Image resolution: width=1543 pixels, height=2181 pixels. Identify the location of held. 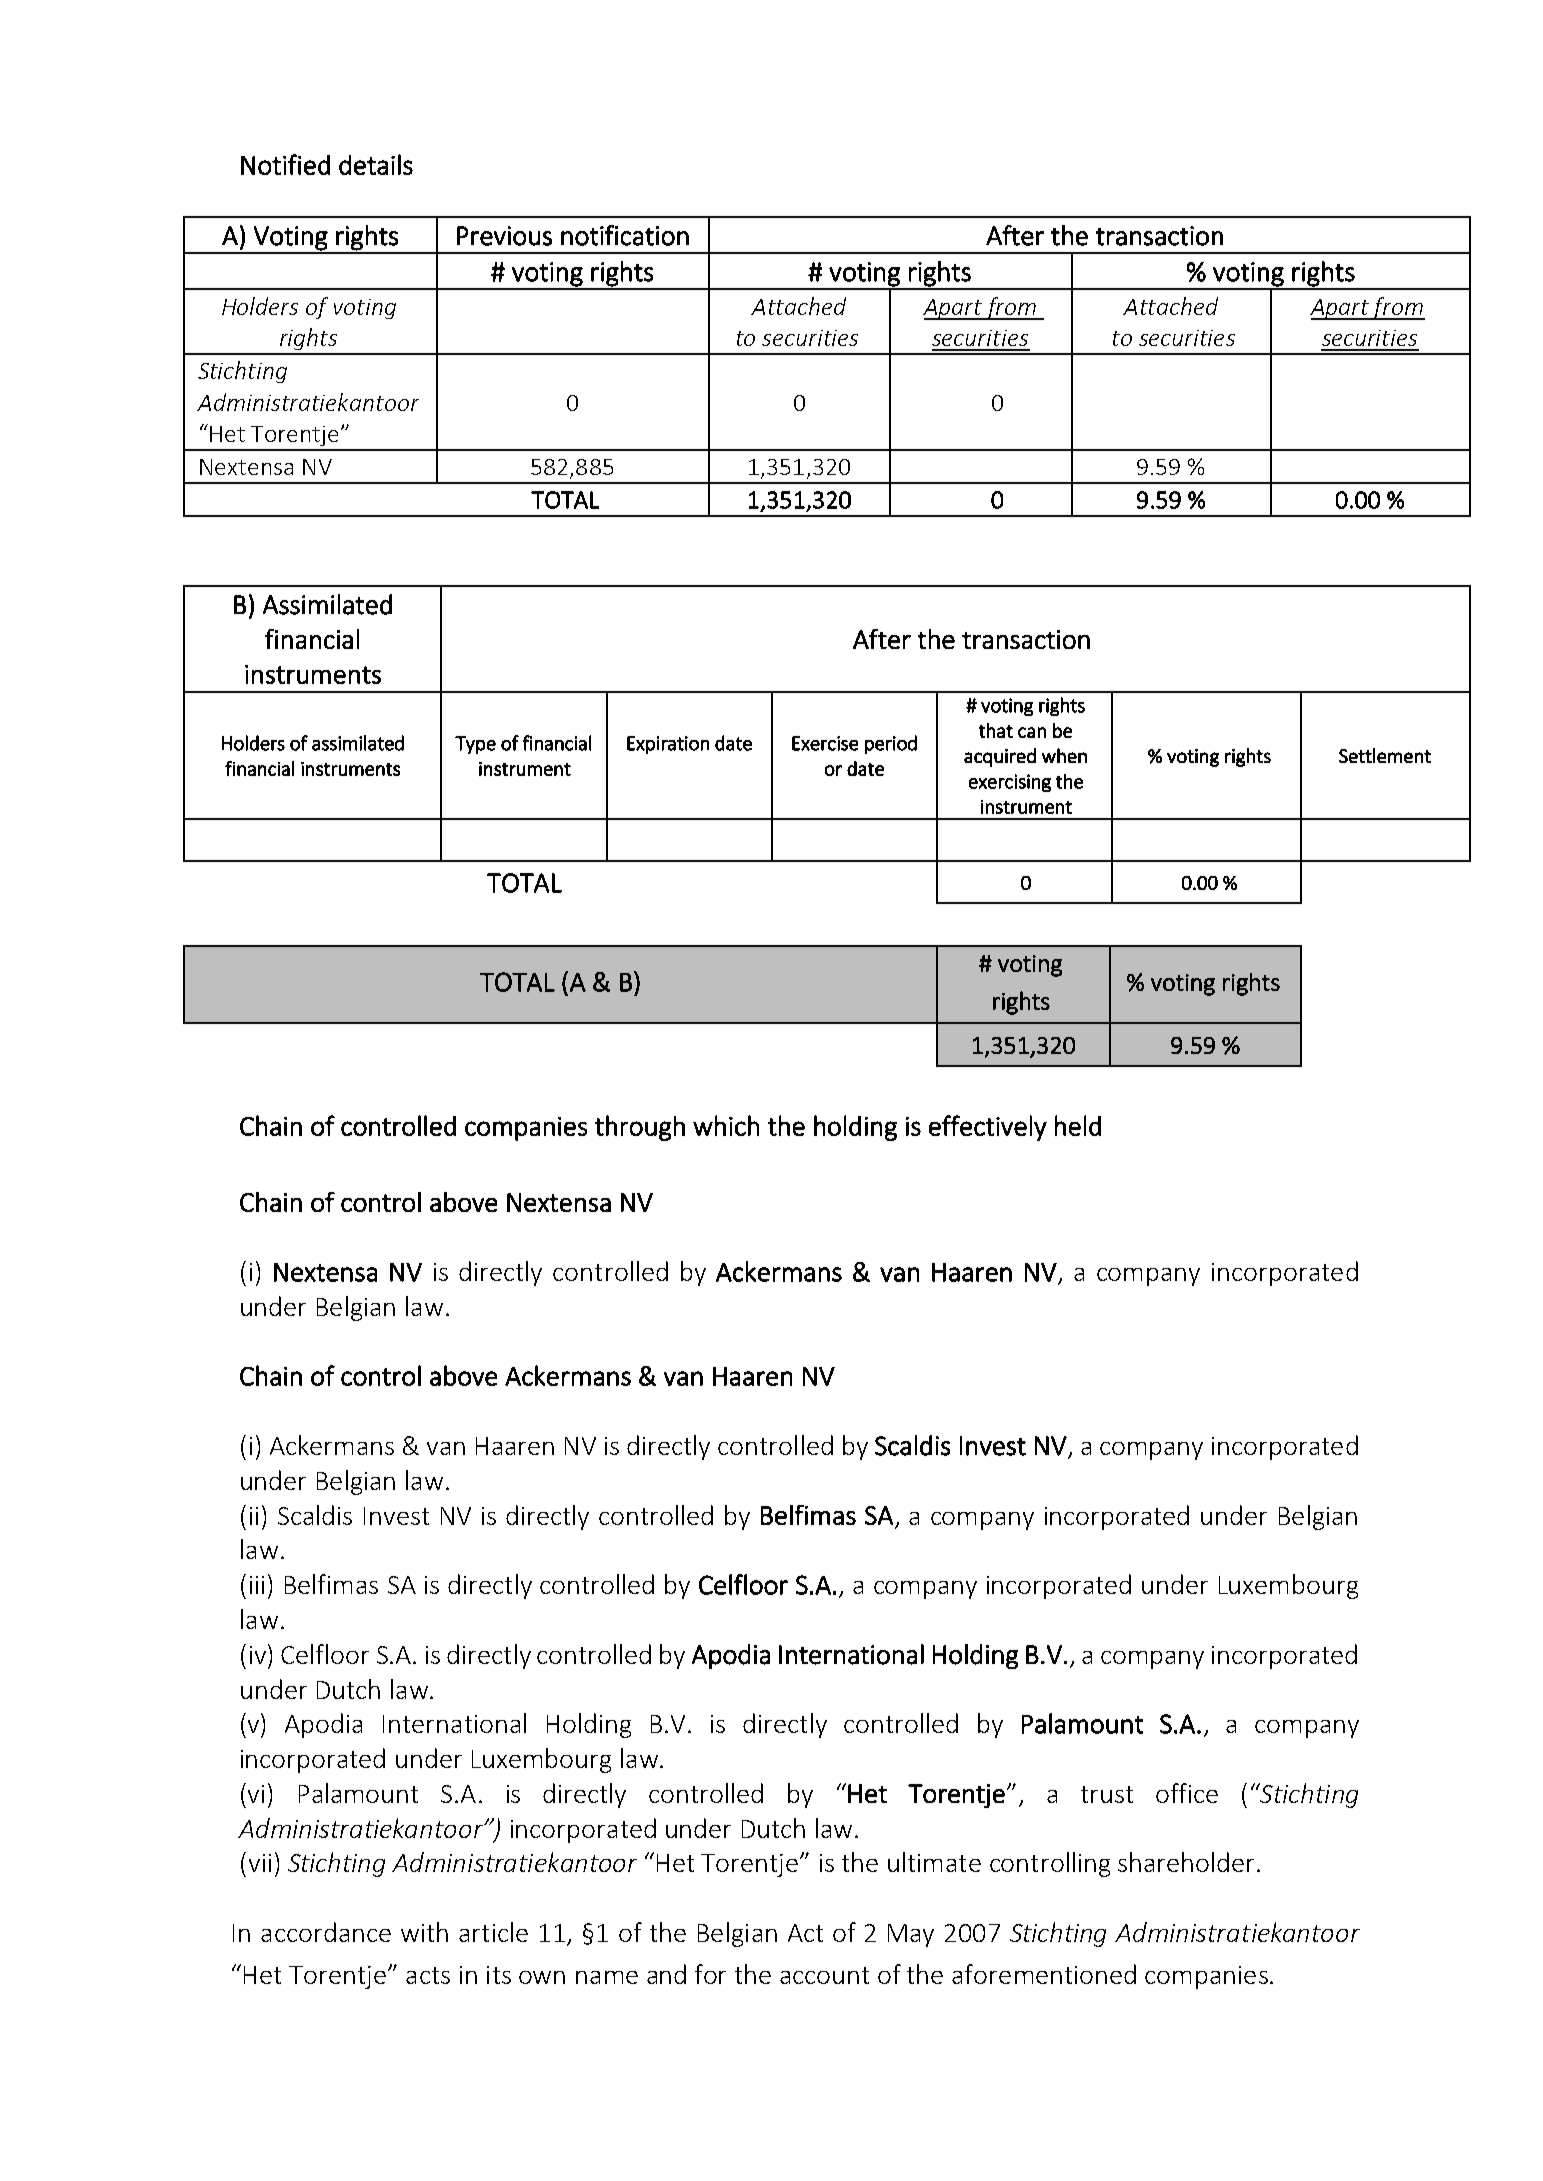
(1078, 1125).
